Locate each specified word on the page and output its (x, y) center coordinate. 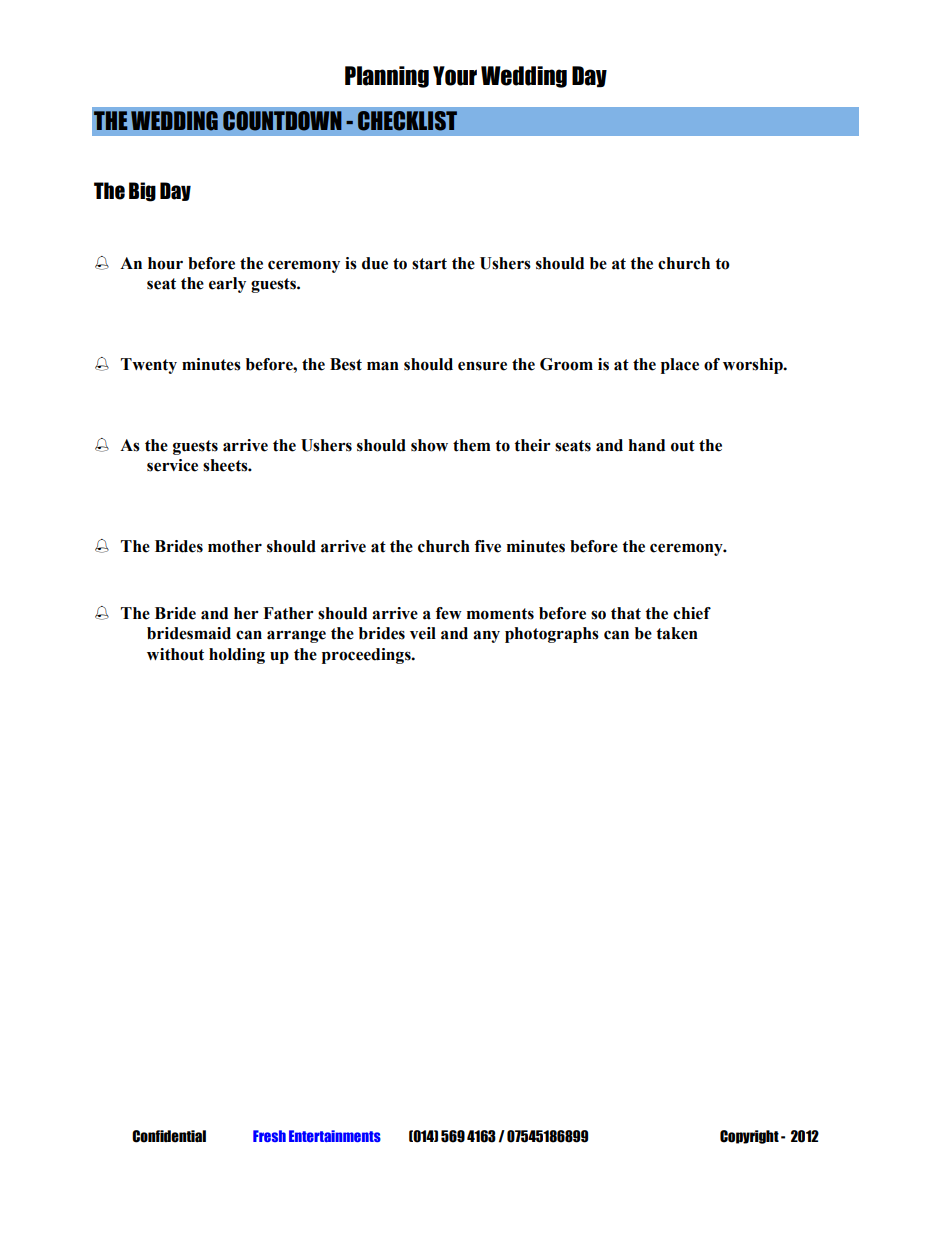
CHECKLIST (407, 121)
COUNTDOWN (282, 121)
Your (455, 76)
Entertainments (335, 1136)
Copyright (749, 1137)
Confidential (169, 1136)
